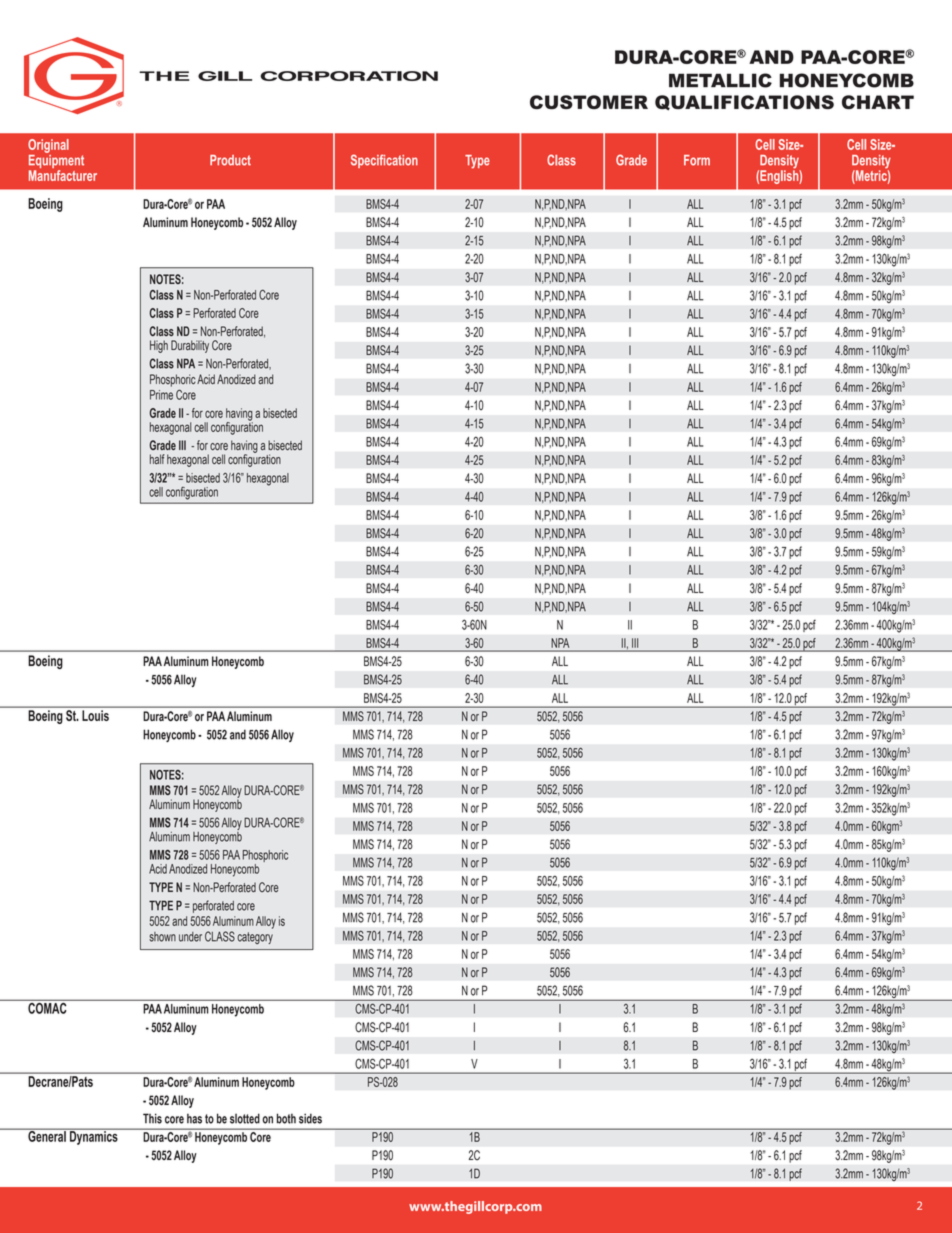 The height and width of the screenshot is (1233, 952). What do you see at coordinates (286, 1118) in the screenshot?
I see `both` at bounding box center [286, 1118].
